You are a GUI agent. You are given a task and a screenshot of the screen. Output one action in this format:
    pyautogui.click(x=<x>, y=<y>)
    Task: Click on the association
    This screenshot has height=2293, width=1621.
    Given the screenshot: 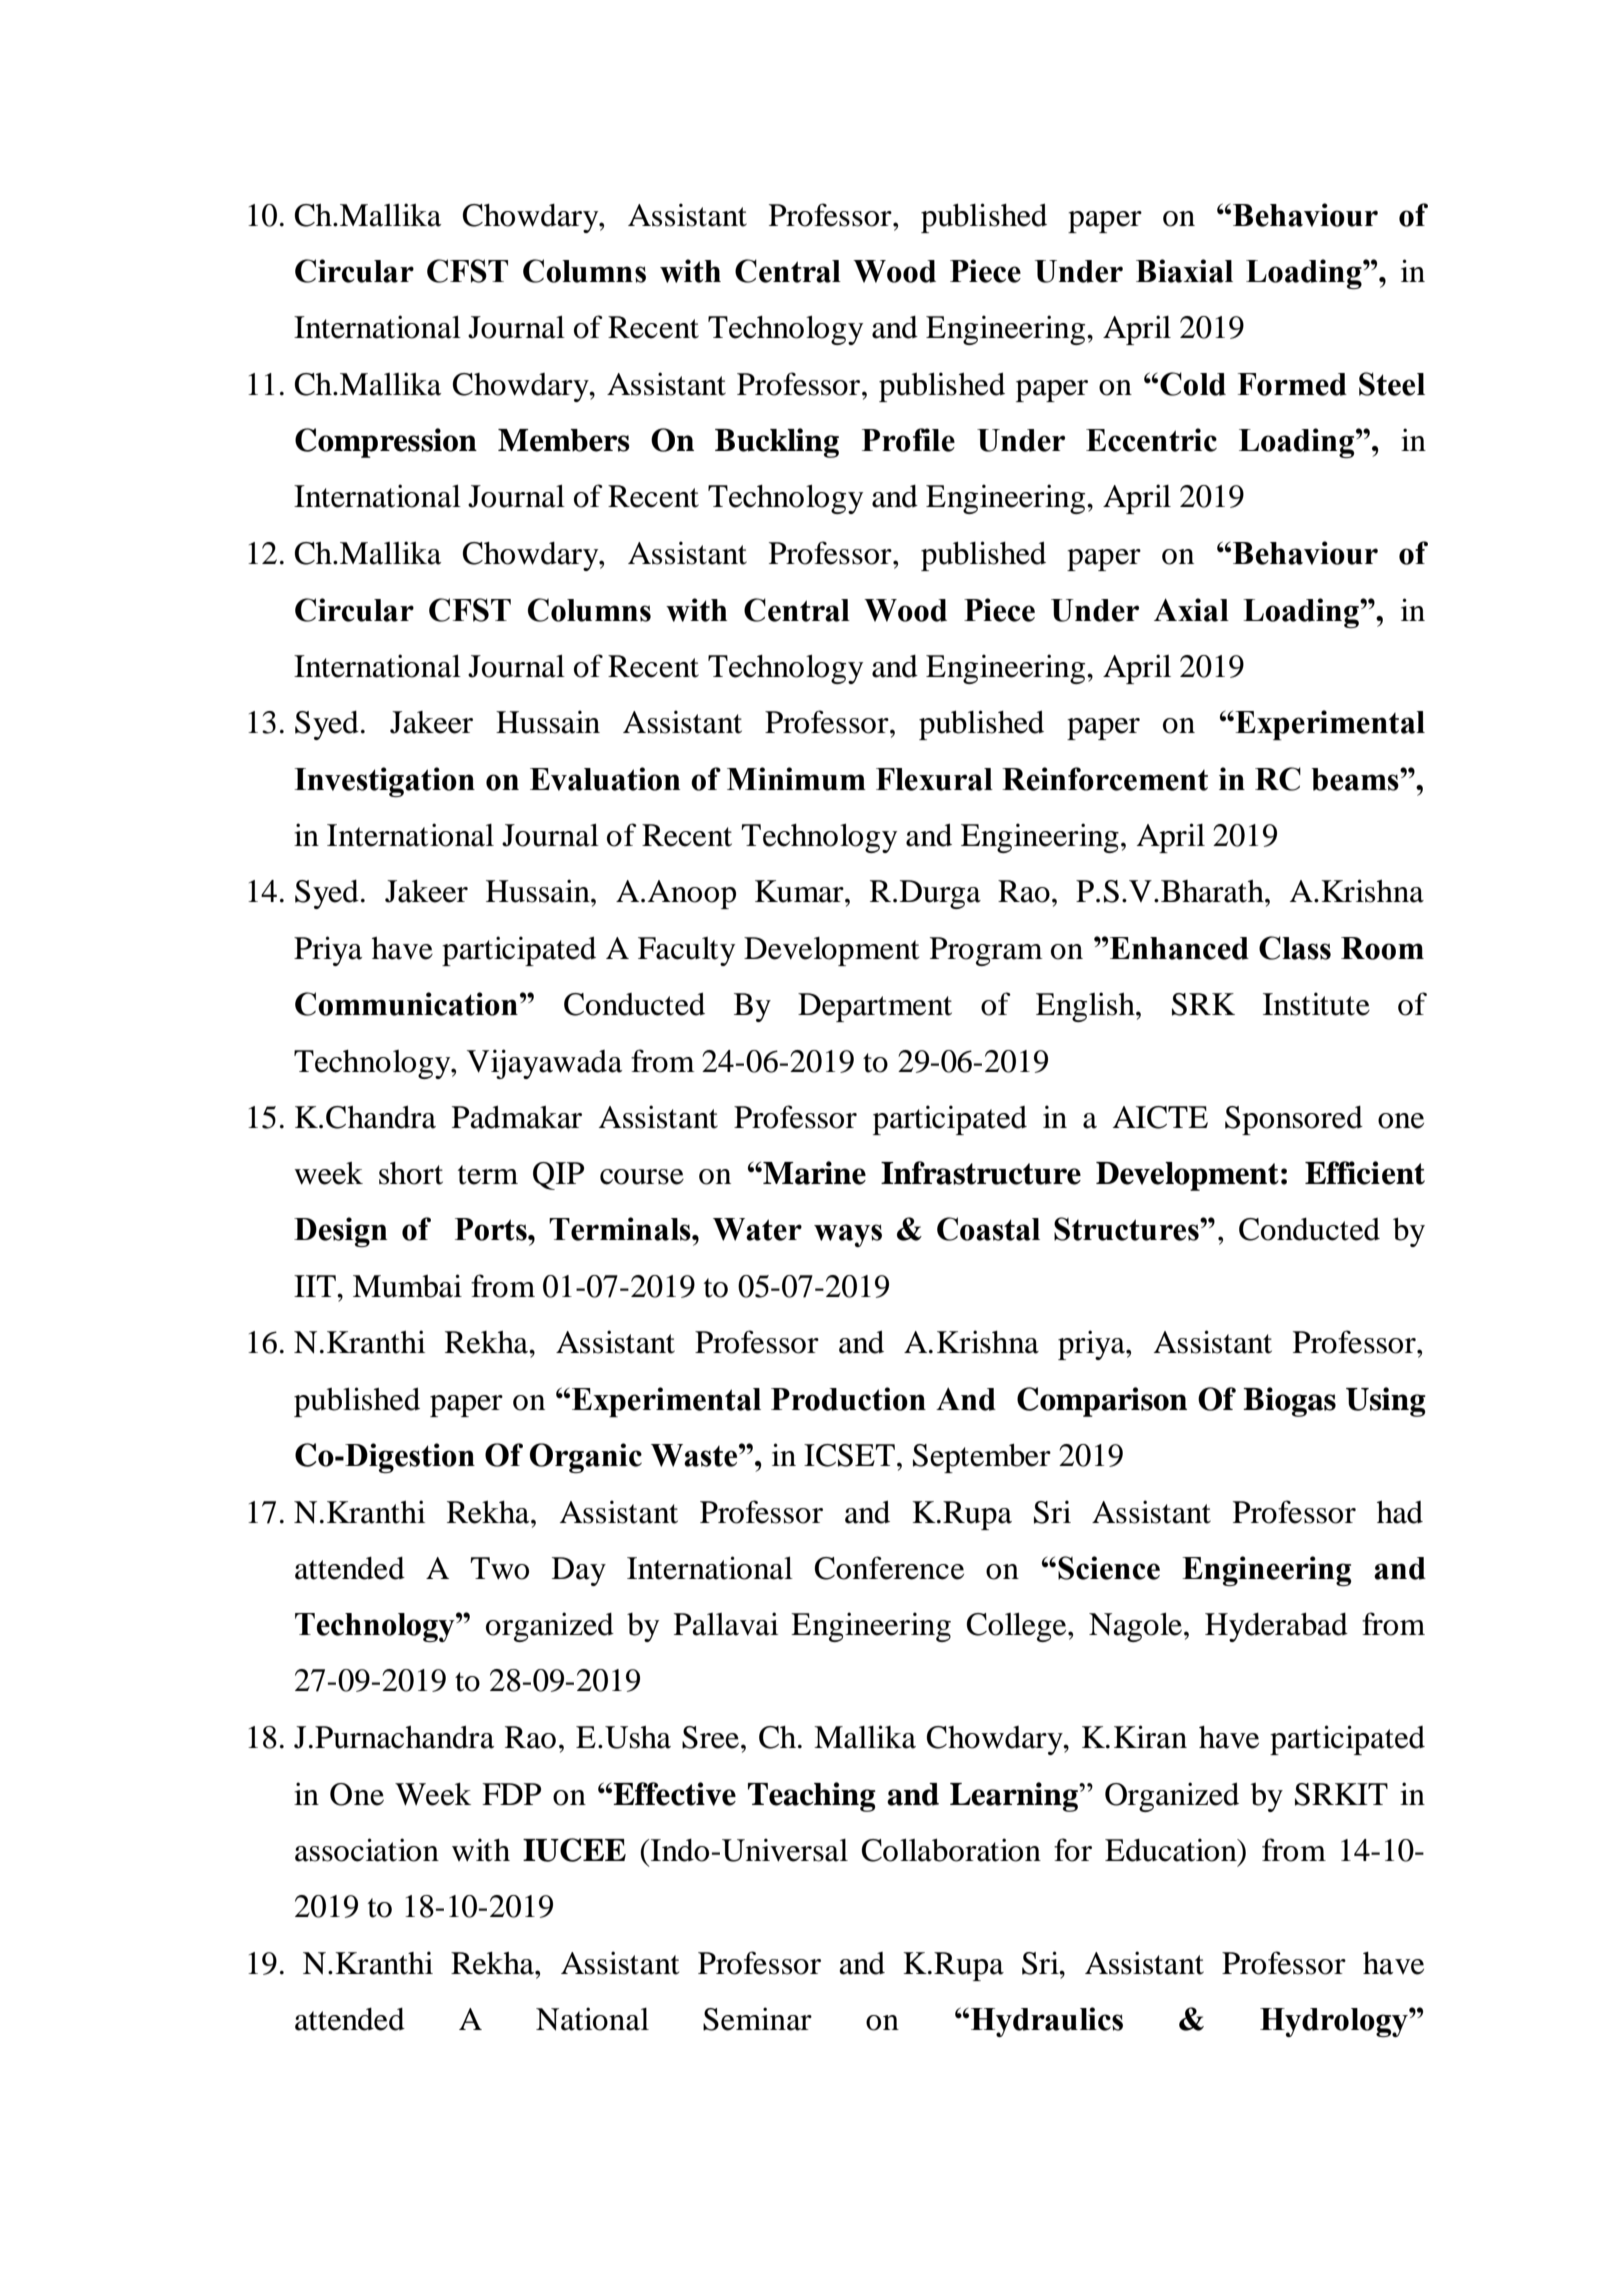 What is the action you would take?
    pyautogui.click(x=367, y=1850)
